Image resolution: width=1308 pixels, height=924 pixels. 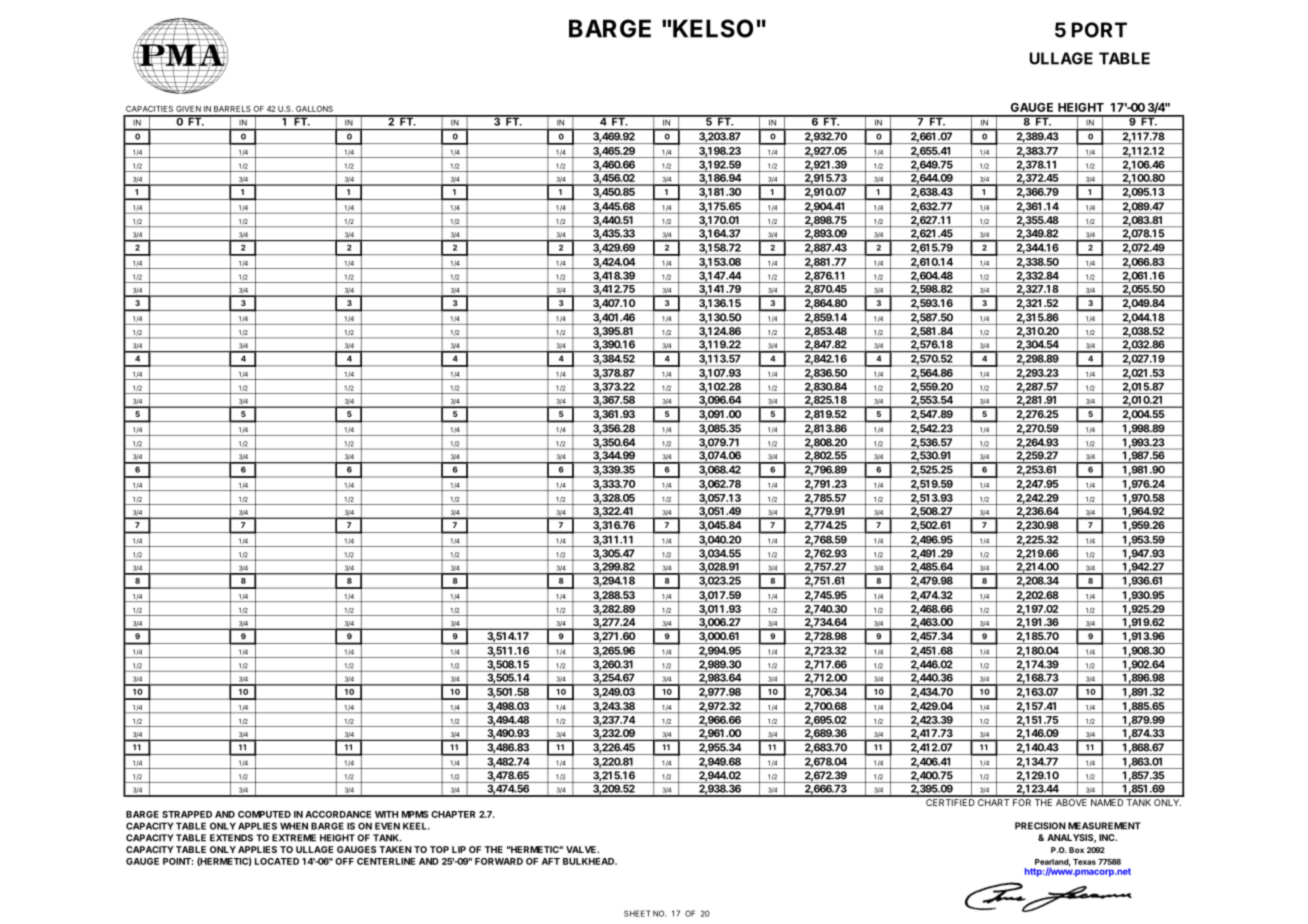 What do you see at coordinates (453, 814) in the screenshot?
I see `CHAPTER` at bounding box center [453, 814].
